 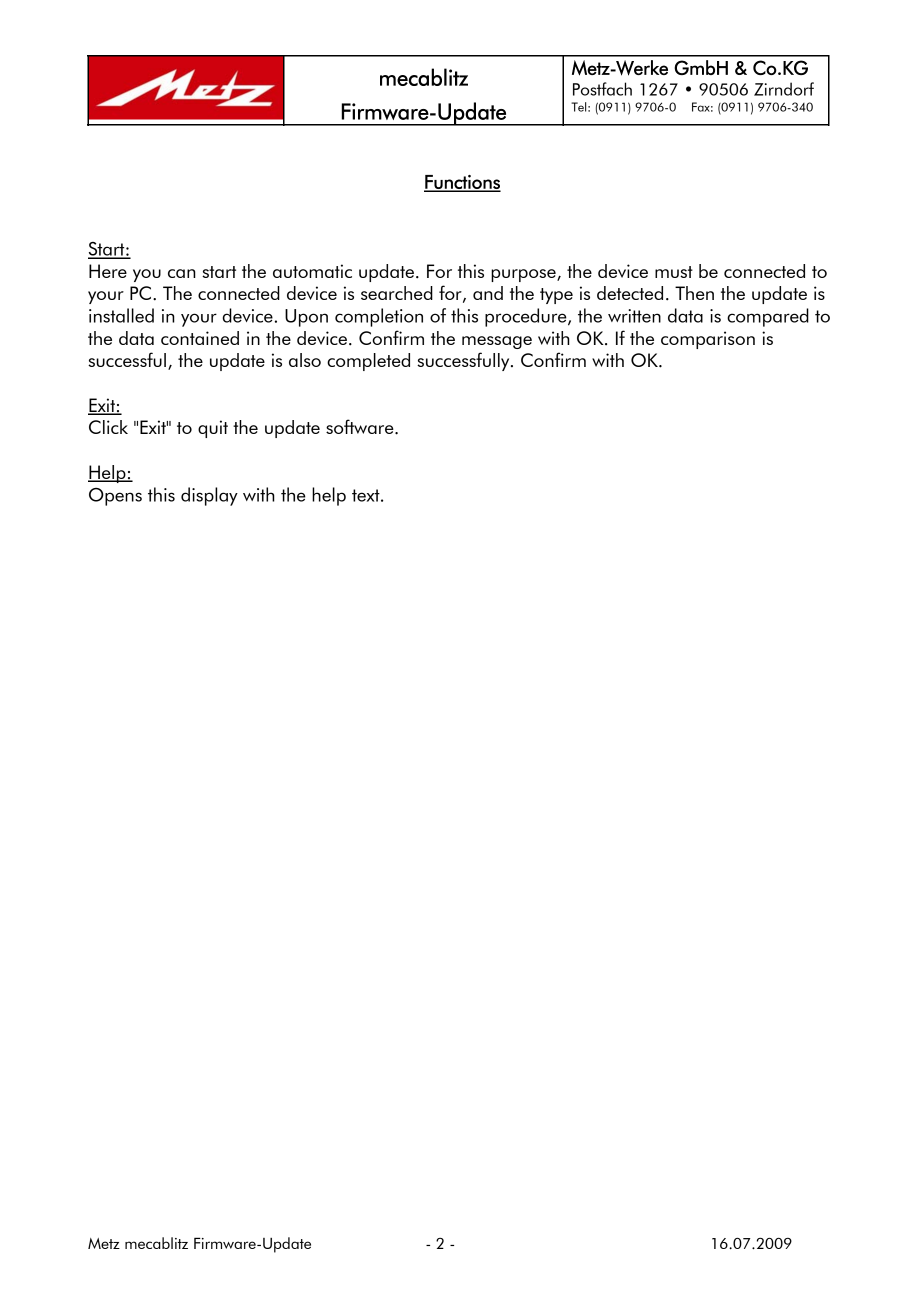 I want to click on contained, so click(x=200, y=338).
